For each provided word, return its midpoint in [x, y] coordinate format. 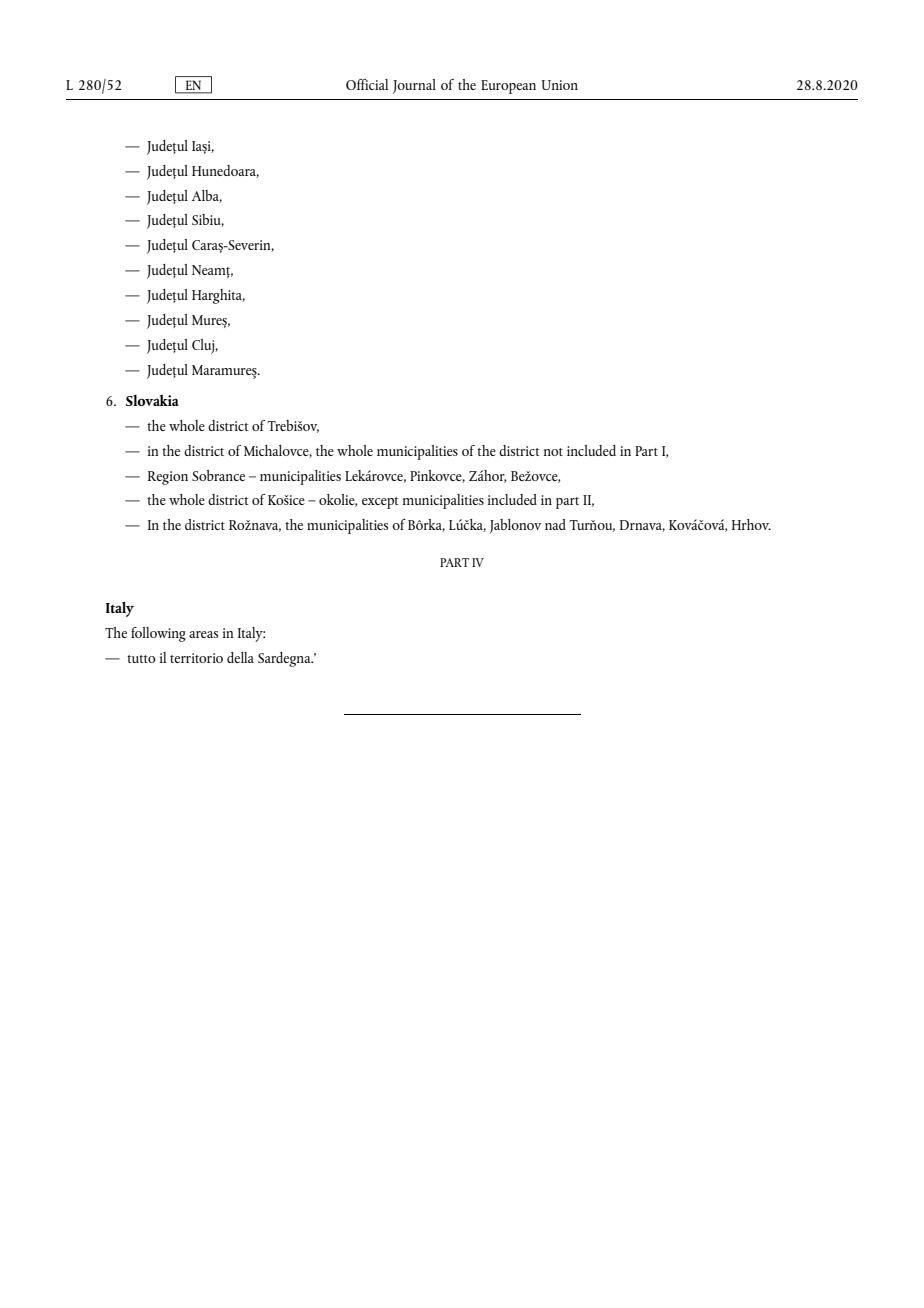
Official [367, 84]
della [240, 657]
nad [555, 524]
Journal [414, 86]
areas [203, 634]
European [508, 87]
